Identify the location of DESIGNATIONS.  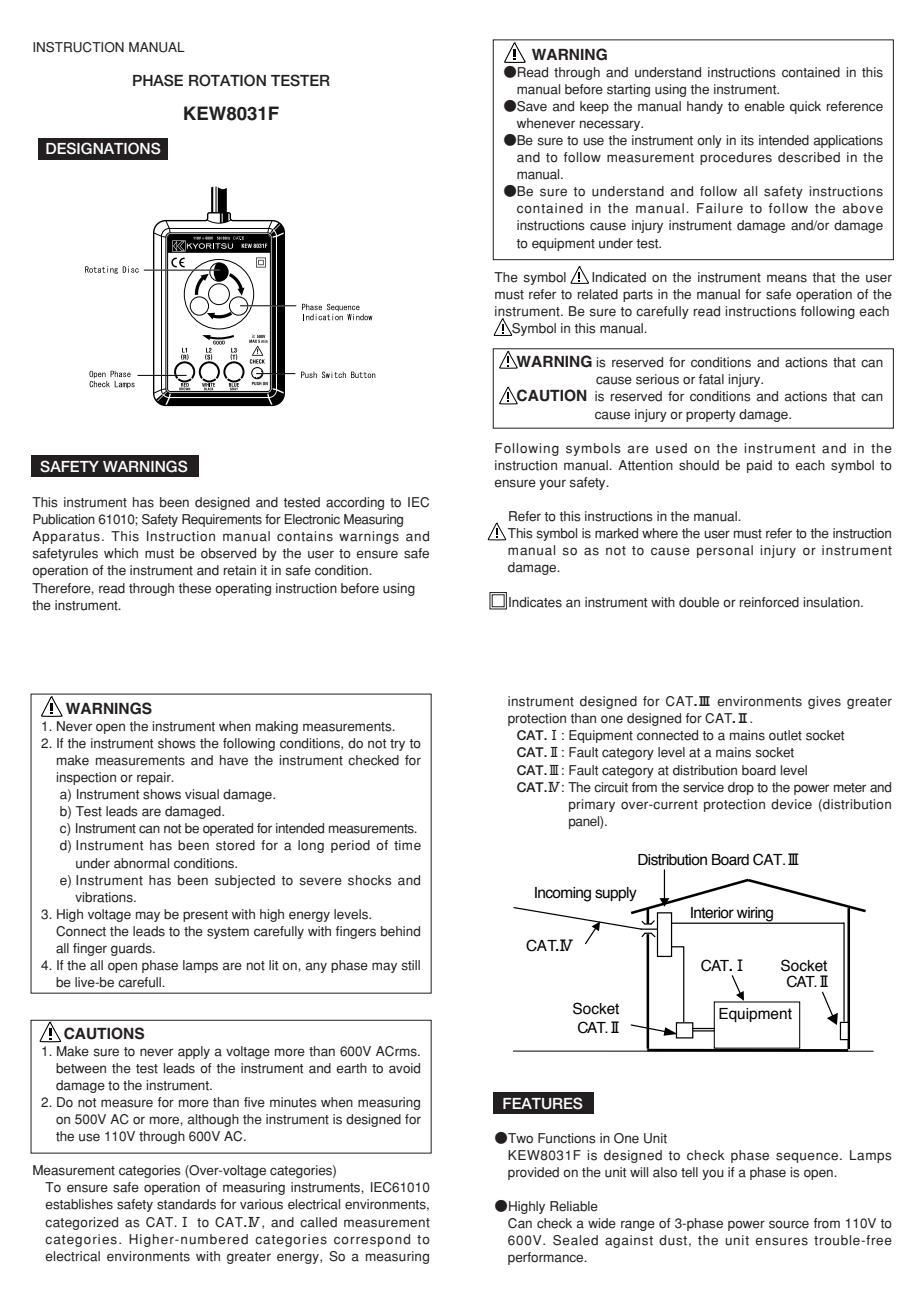
(103, 148).
